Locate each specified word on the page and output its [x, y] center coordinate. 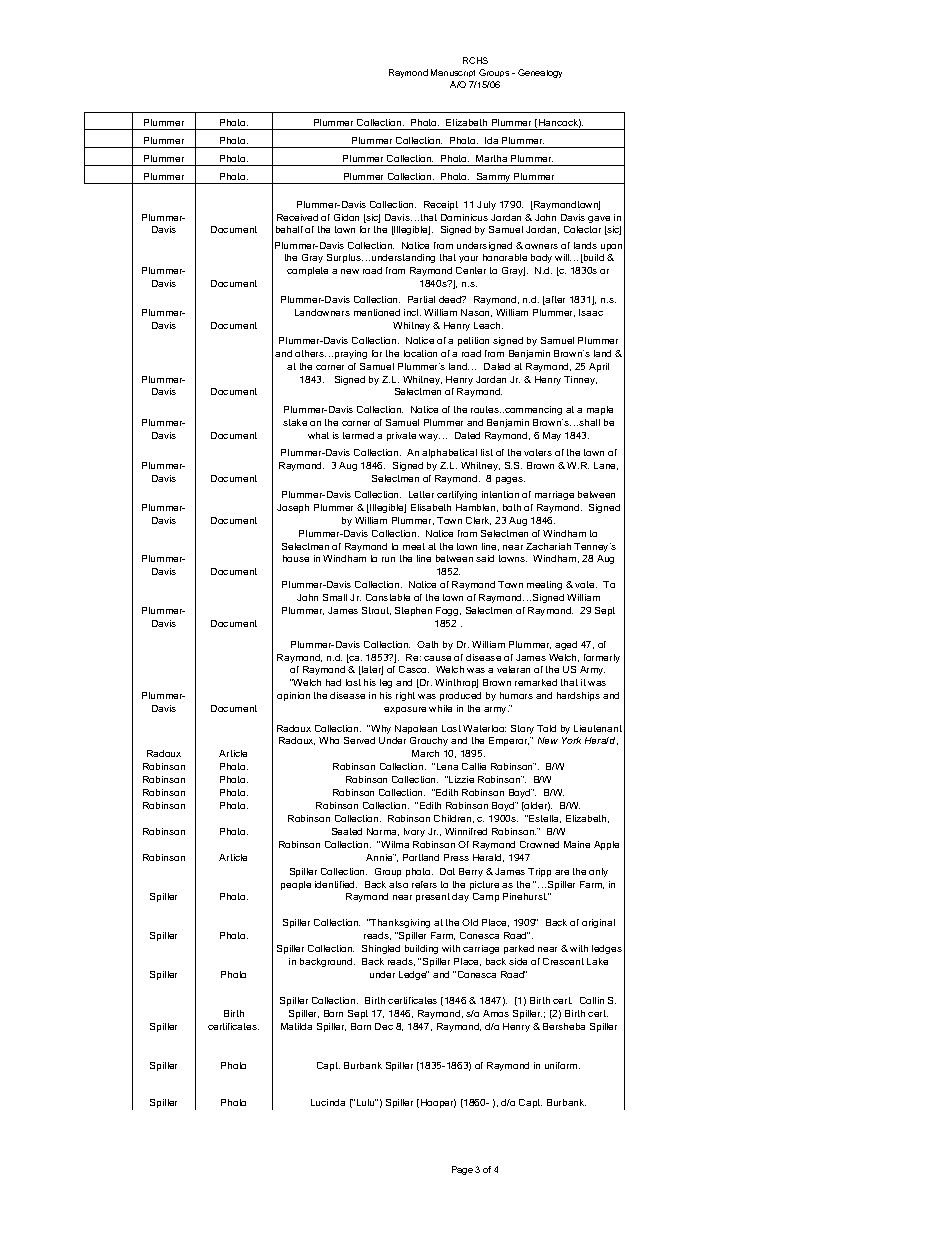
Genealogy [540, 73]
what [318, 435]
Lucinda [328, 1102]
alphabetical [449, 453]
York [571, 740]
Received [297, 217]
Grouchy [429, 741]
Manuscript [453, 73]
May [552, 436]
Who [329, 740]
